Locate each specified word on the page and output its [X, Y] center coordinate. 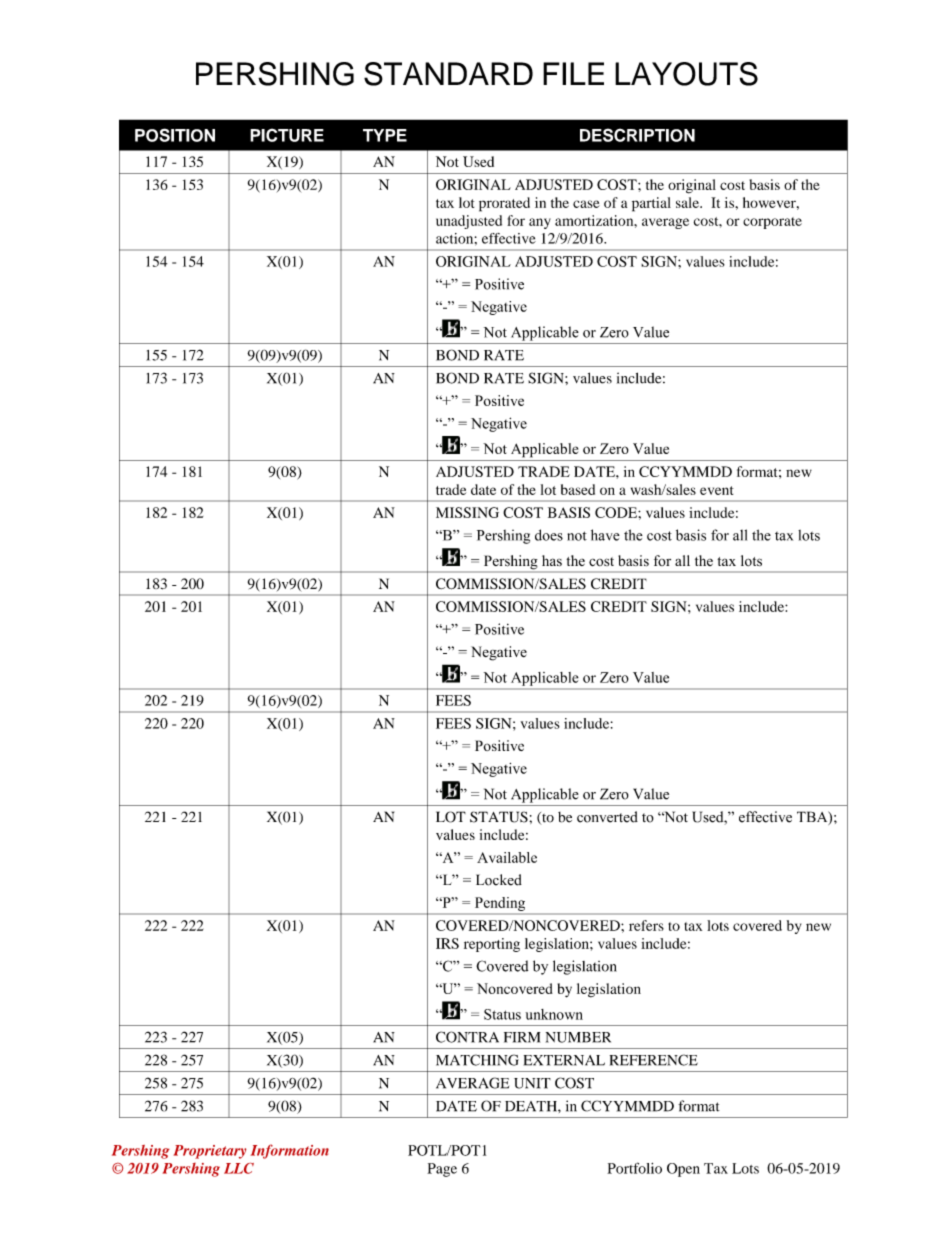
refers [646, 925]
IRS [447, 943]
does [549, 535]
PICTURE [287, 135]
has [552, 560]
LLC [239, 1168]
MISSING [467, 512]
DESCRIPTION [637, 135]
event [717, 490]
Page [442, 1170]
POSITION [175, 135]
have [605, 535]
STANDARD [448, 74]
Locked [499, 880]
